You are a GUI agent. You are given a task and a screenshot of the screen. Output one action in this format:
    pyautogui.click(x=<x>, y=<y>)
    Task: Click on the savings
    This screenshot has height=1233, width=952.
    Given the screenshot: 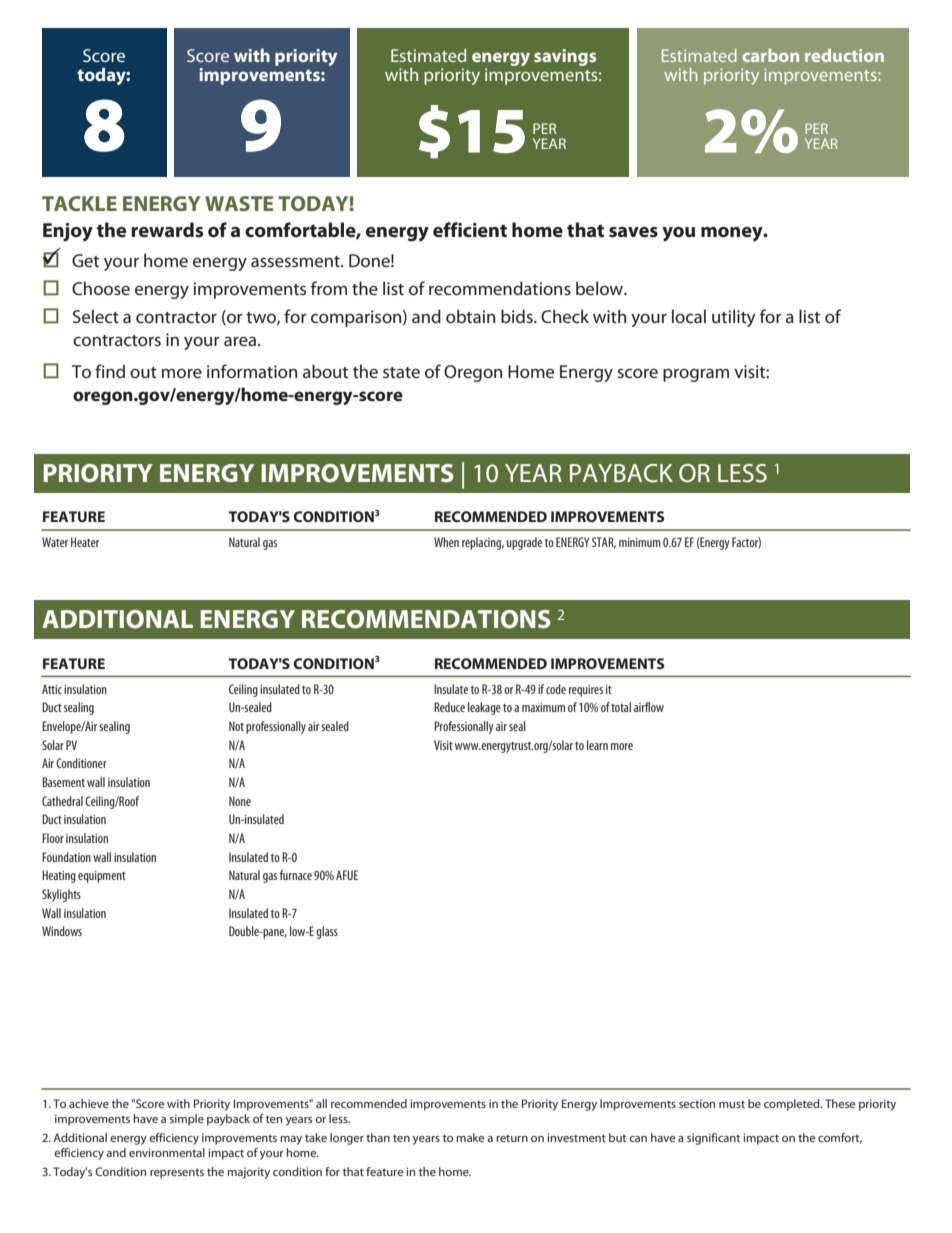 What is the action you would take?
    pyautogui.click(x=565, y=57)
